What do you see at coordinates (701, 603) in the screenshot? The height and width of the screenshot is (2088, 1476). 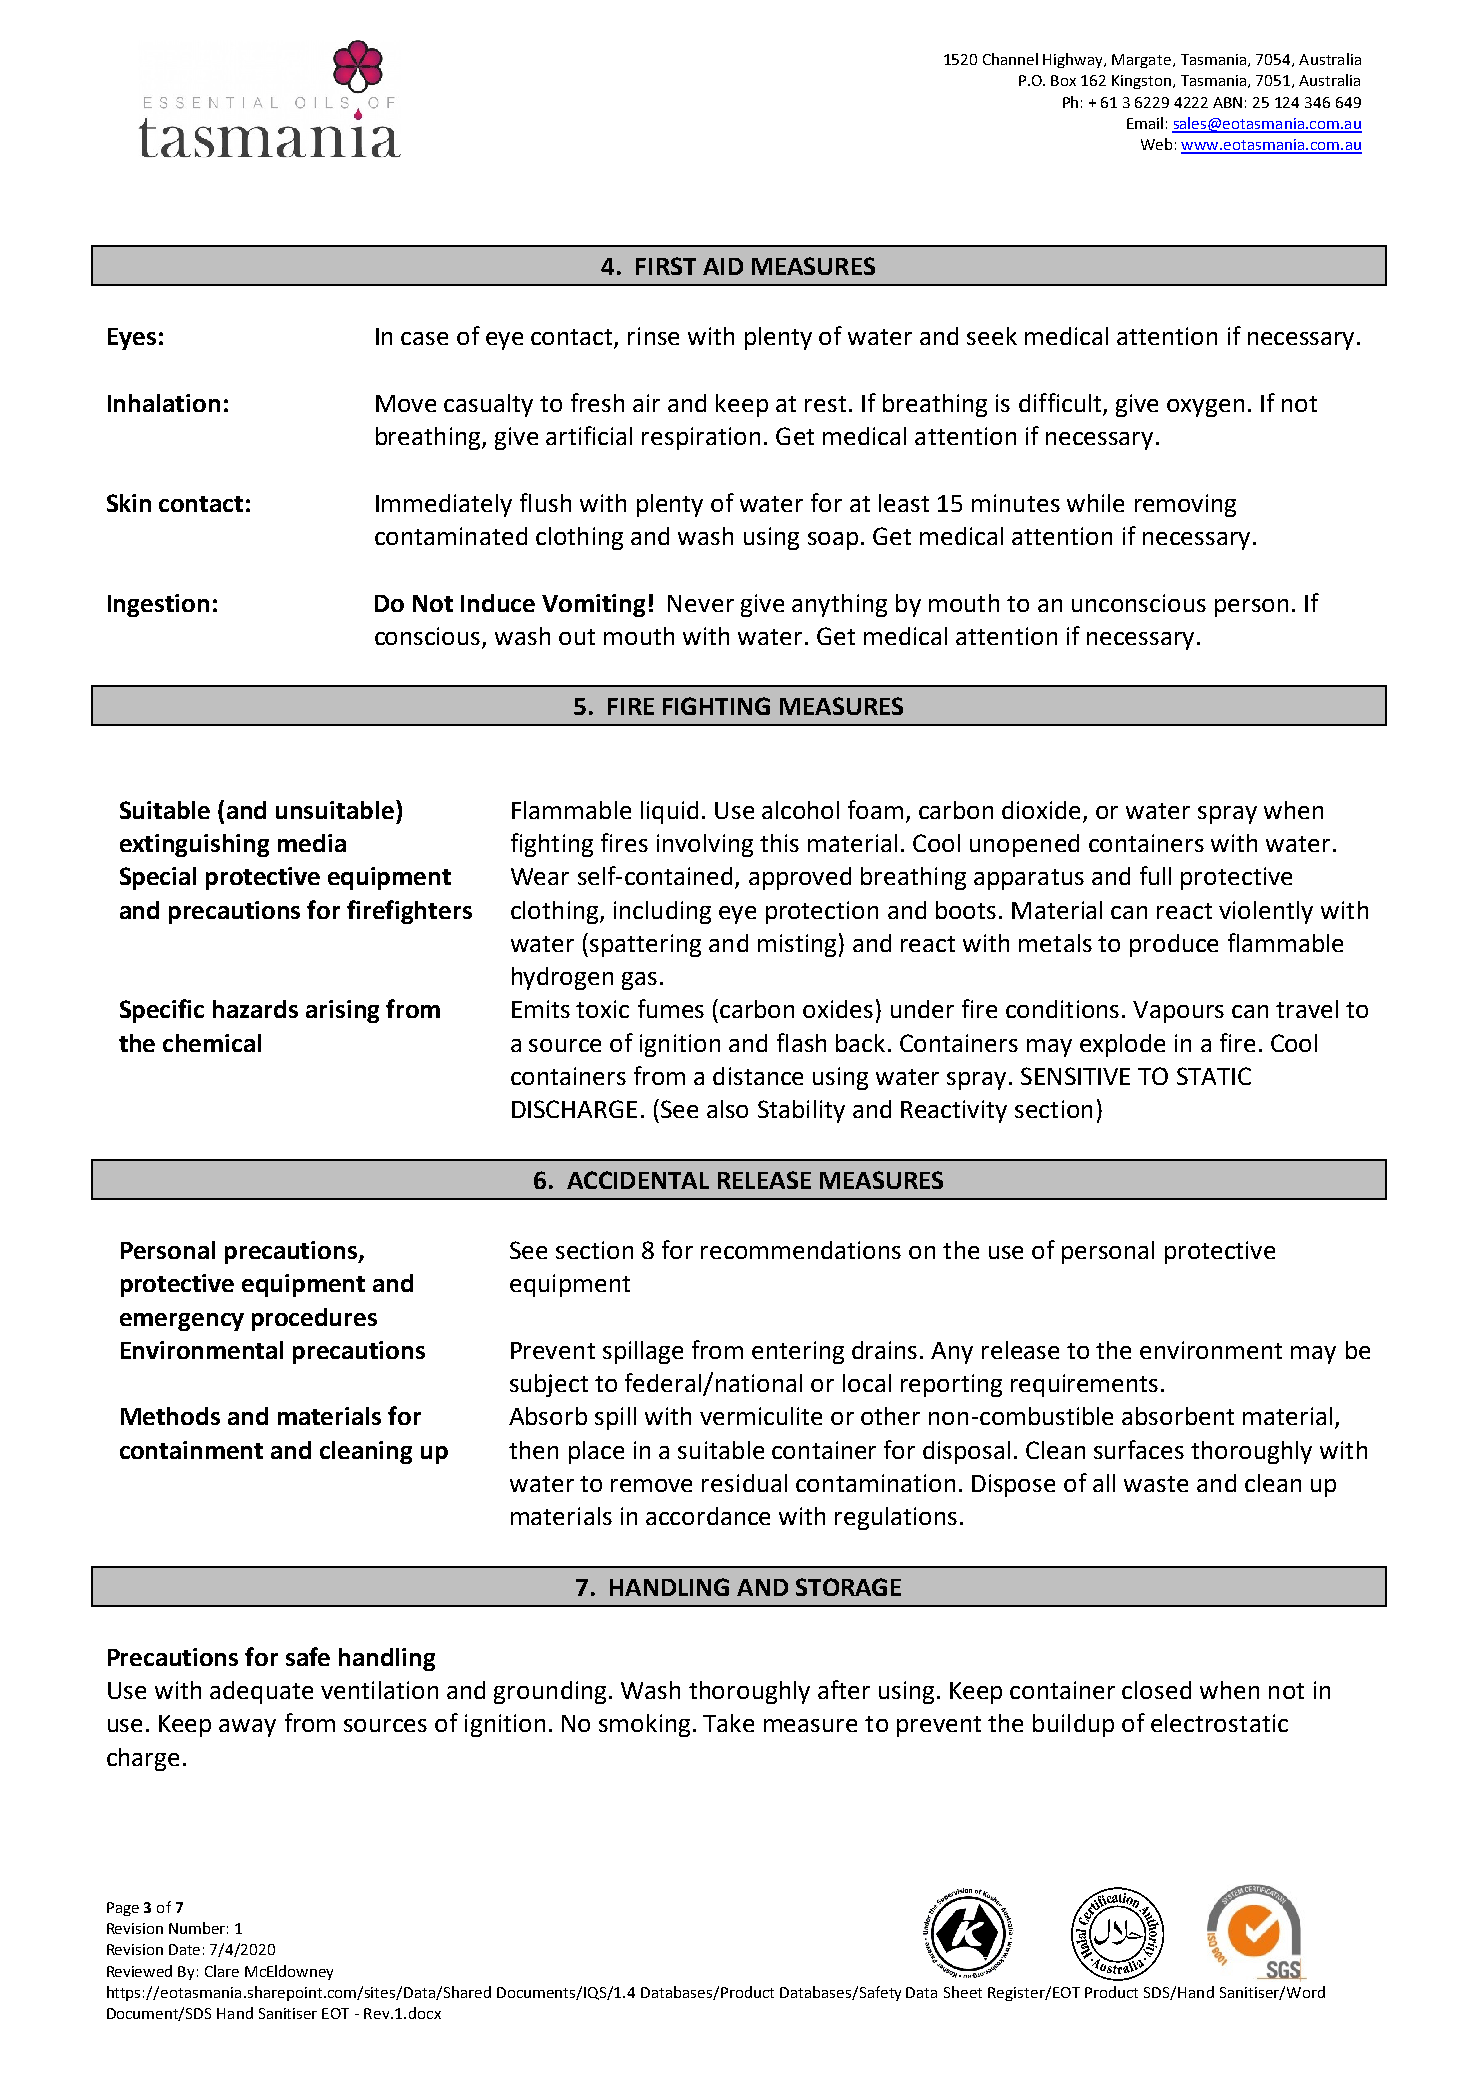 I see `Never` at bounding box center [701, 603].
